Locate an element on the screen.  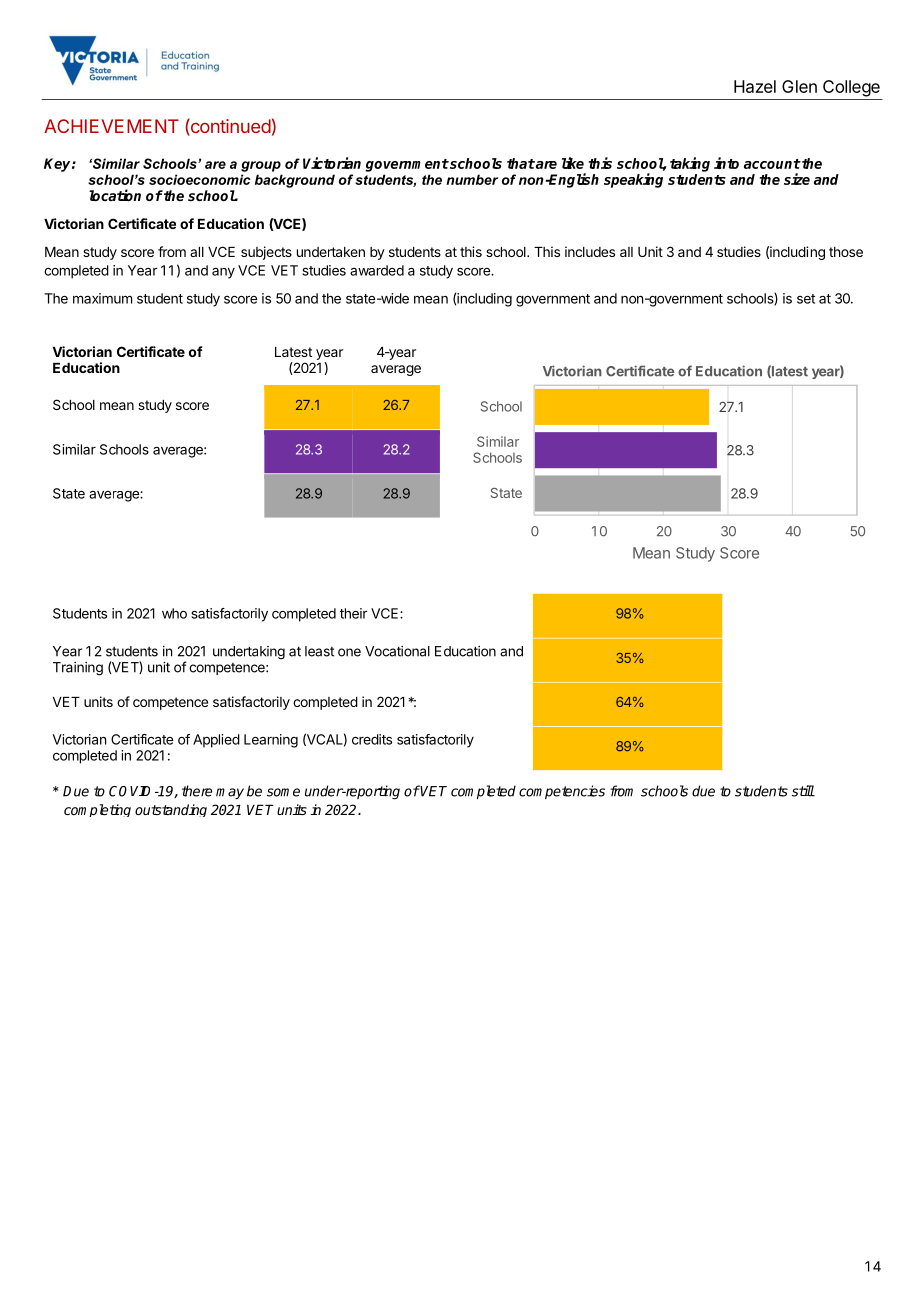
maximum is located at coordinates (102, 298).
